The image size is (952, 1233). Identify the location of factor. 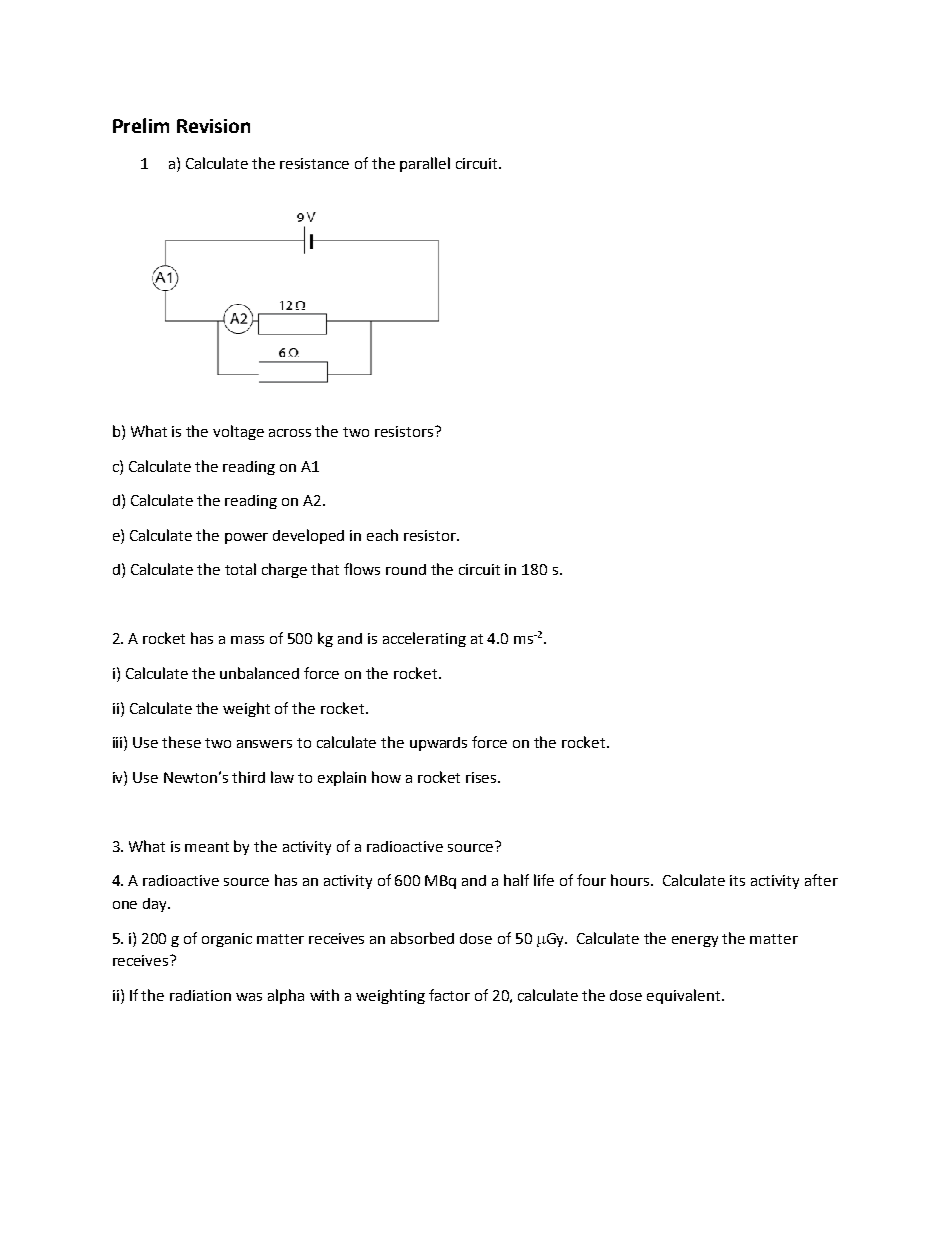
(449, 995).
